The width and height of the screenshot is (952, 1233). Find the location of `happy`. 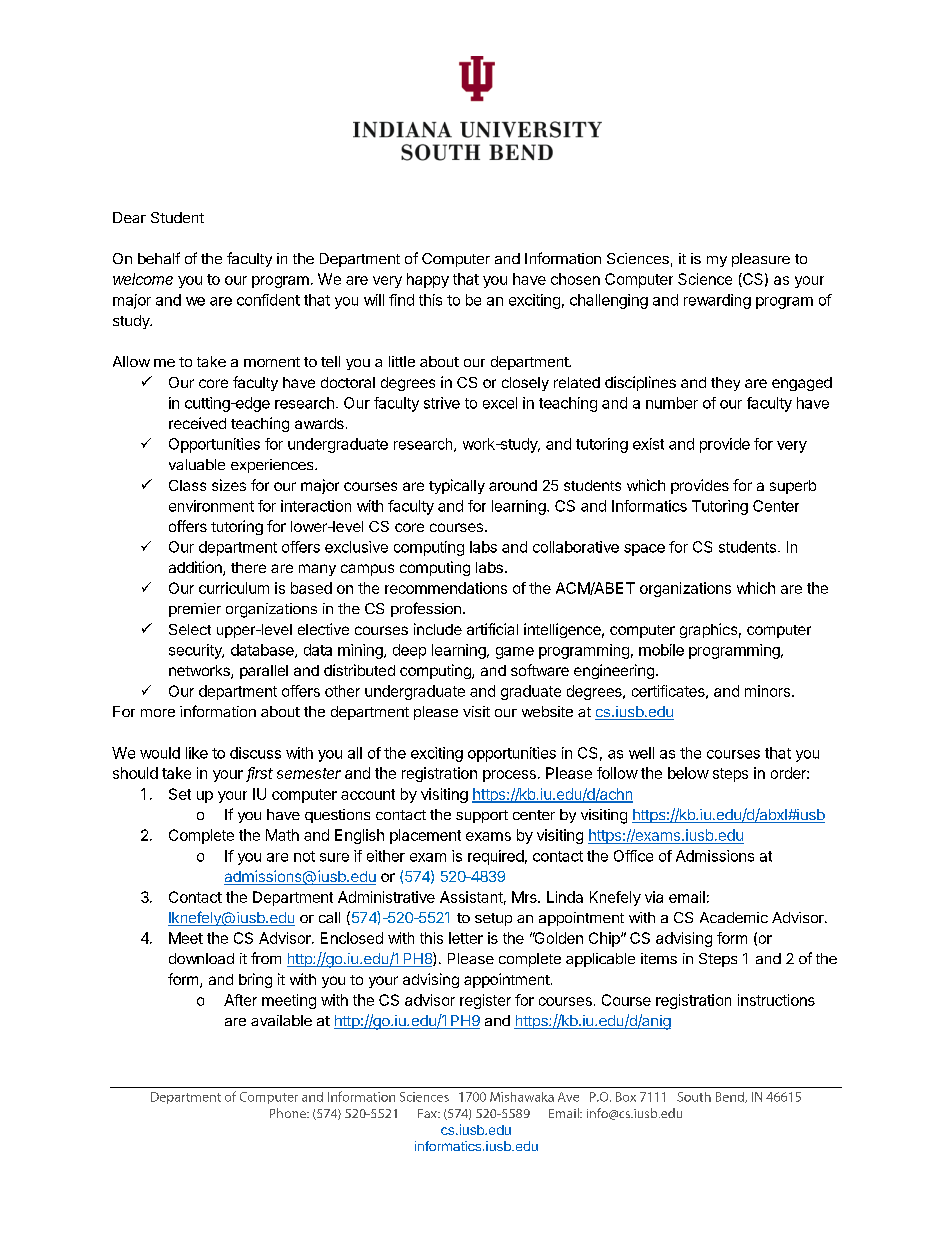

happy is located at coordinates (428, 280).
